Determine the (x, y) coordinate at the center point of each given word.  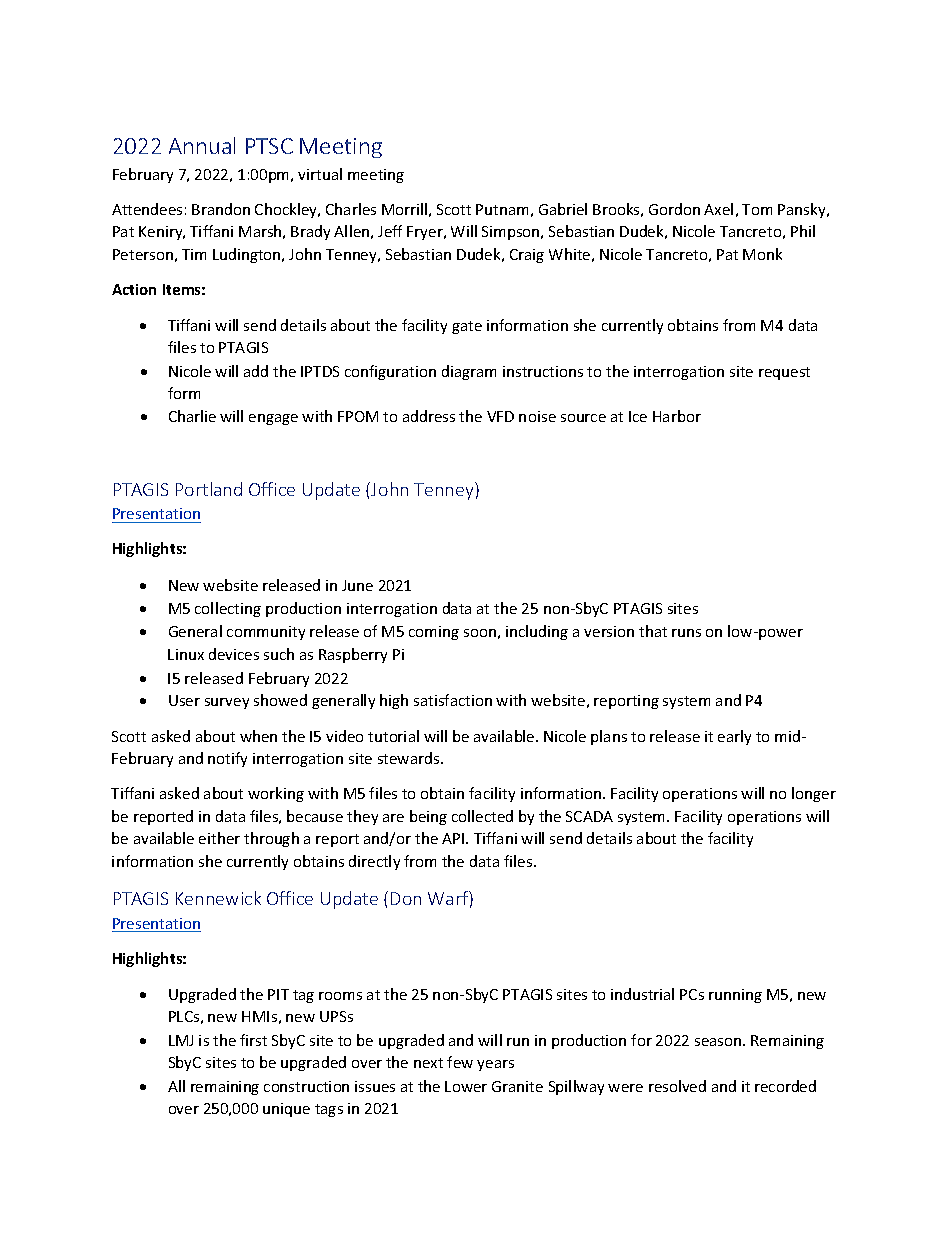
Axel (718, 209)
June (357, 585)
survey (227, 703)
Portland (209, 489)
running (735, 996)
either (219, 838)
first (253, 1040)
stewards (410, 758)
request (784, 373)
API (454, 838)
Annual (202, 145)
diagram (469, 372)
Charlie (192, 416)
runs (686, 633)
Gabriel (563, 209)
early (734, 737)
